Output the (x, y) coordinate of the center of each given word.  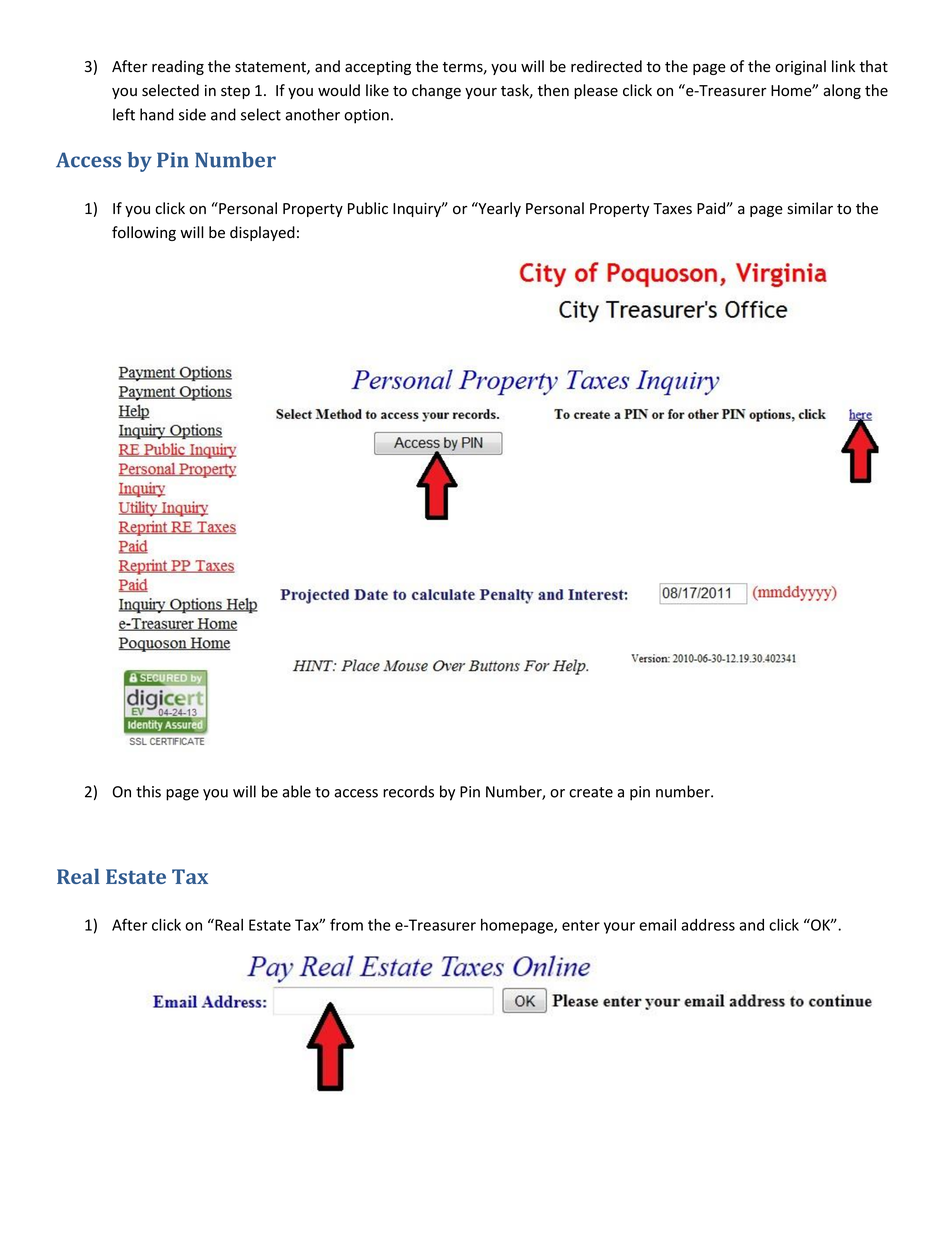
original (800, 67)
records (408, 791)
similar (810, 208)
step (235, 92)
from (346, 924)
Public (368, 208)
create (591, 792)
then (553, 90)
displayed (262, 233)
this (148, 791)
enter (581, 925)
